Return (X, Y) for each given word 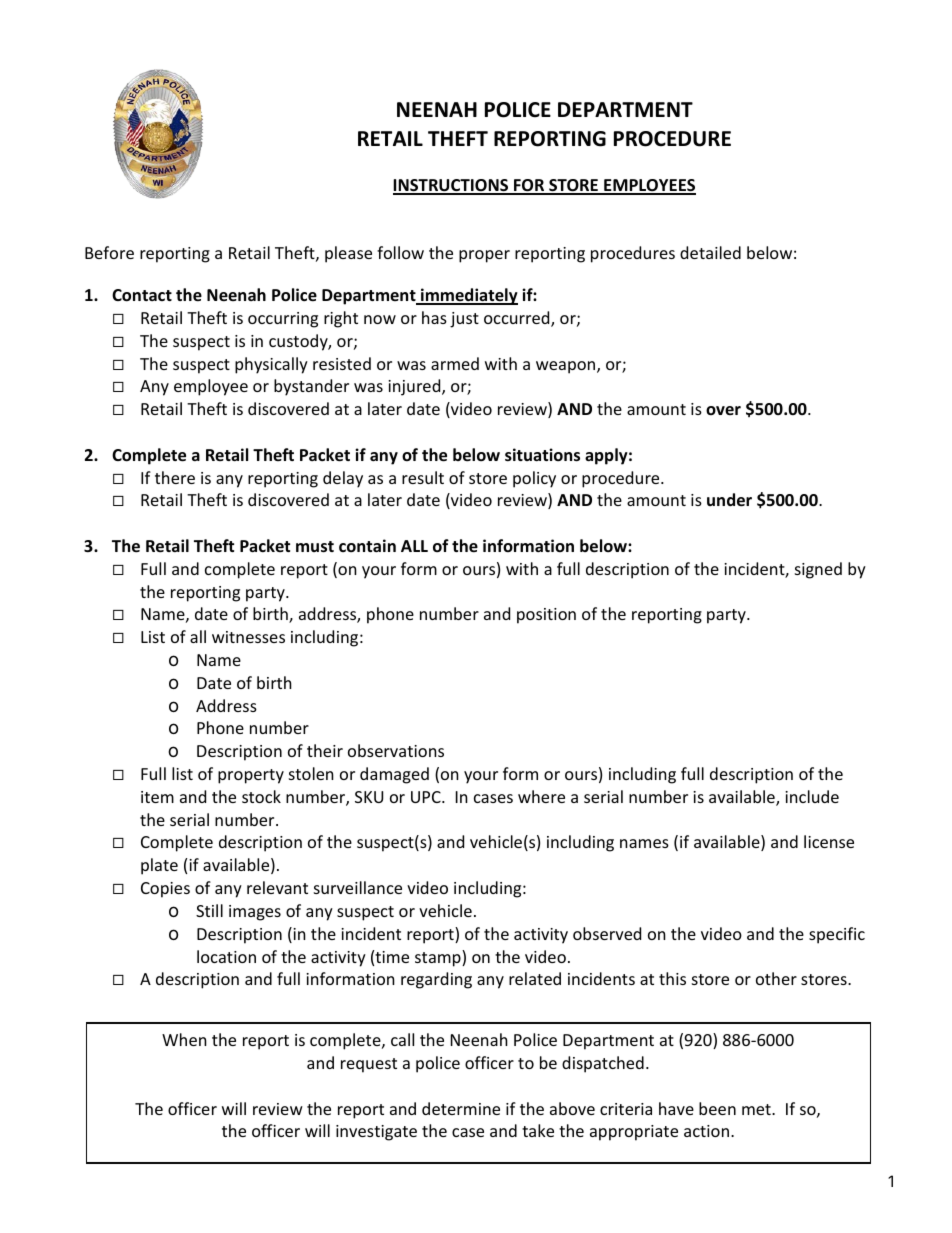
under (729, 500)
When (184, 1039)
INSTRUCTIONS (452, 186)
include (812, 796)
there (175, 477)
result (423, 477)
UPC (427, 797)
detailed (710, 252)
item (157, 797)
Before (109, 252)
